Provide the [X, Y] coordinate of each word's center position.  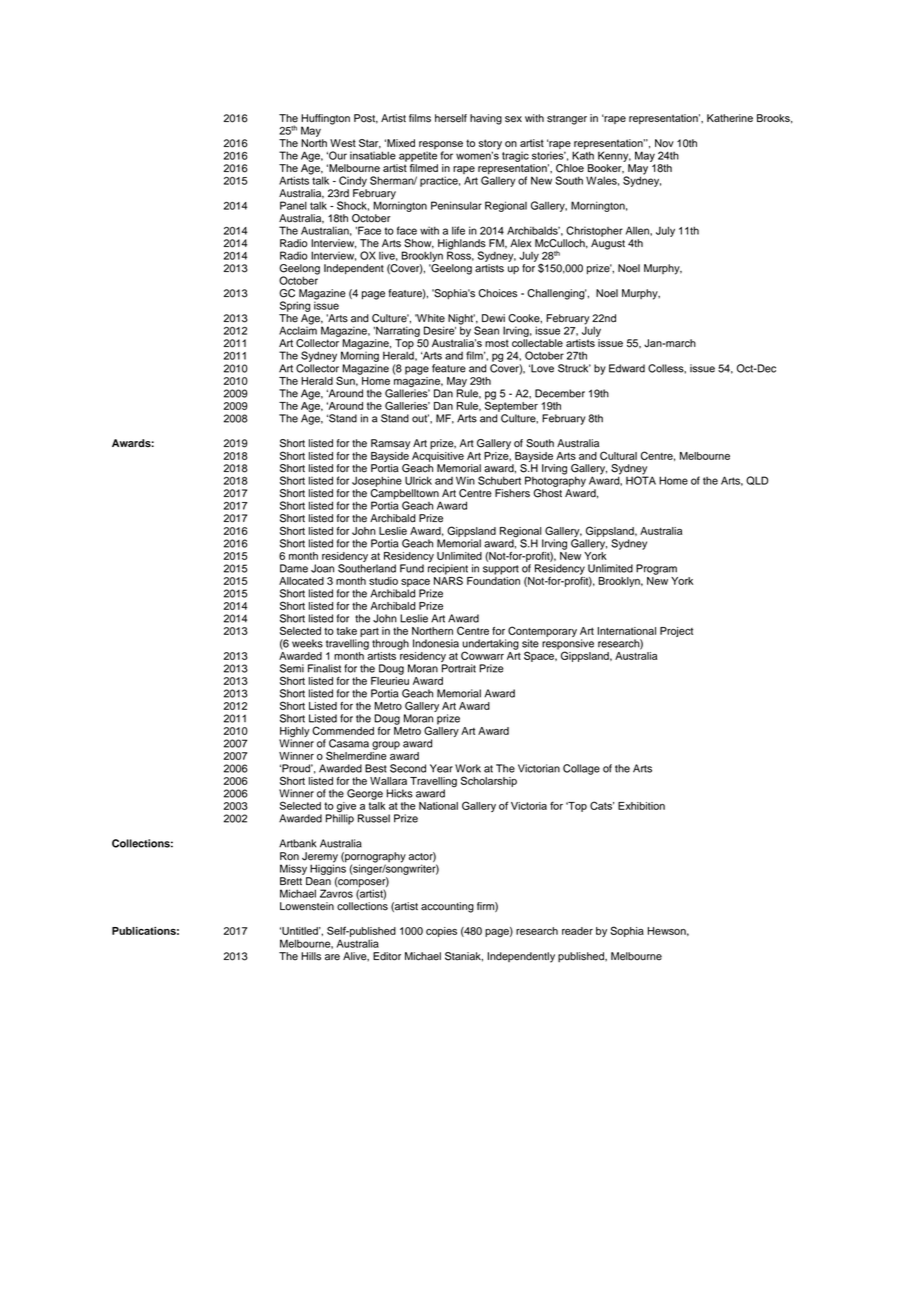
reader [577, 931]
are [332, 957]
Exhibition [641, 806]
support [501, 570]
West [343, 143]
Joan [322, 568]
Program [656, 569]
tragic [515, 156]
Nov [664, 143]
